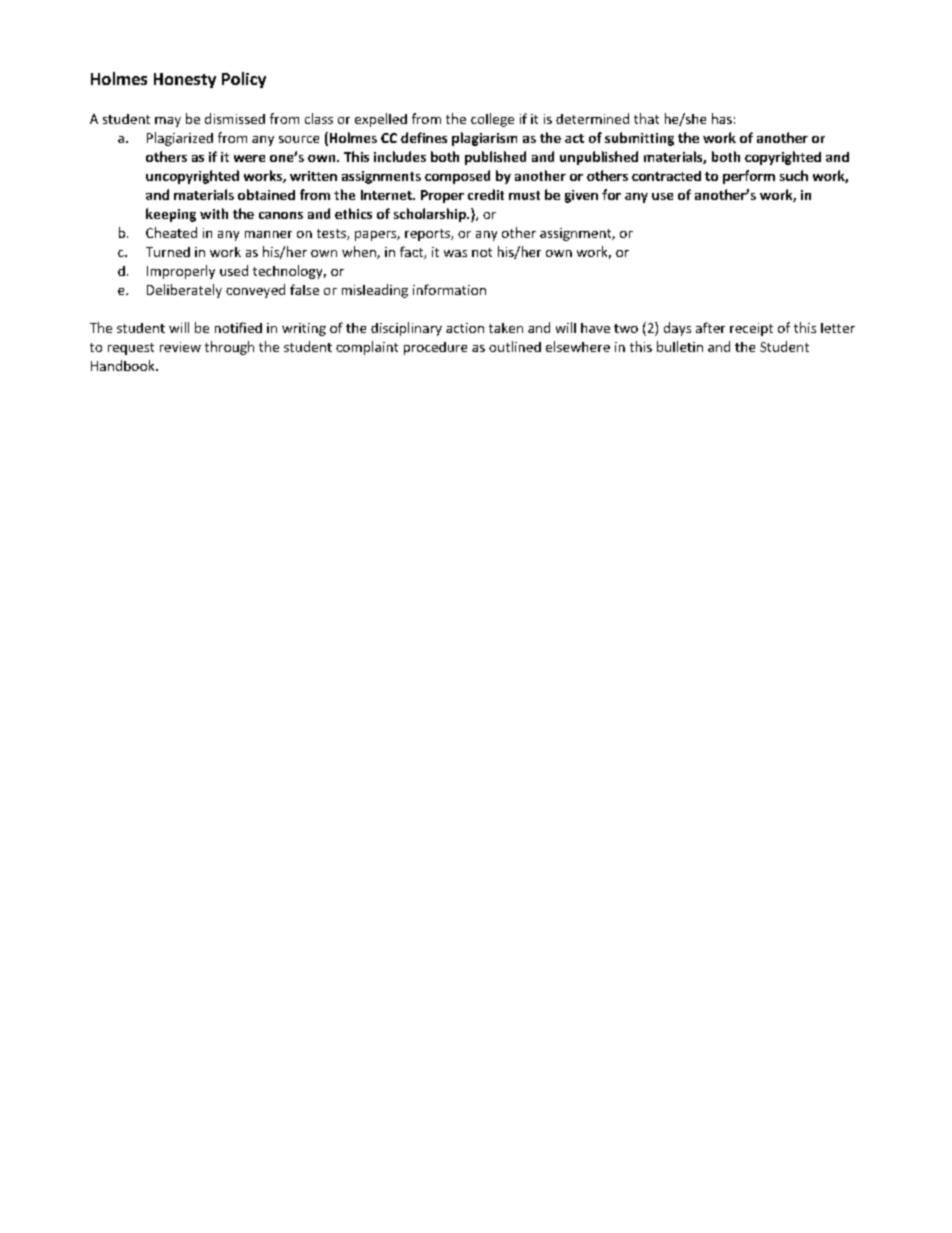  What do you see at coordinates (266, 194) in the screenshot?
I see `obtained` at bounding box center [266, 194].
